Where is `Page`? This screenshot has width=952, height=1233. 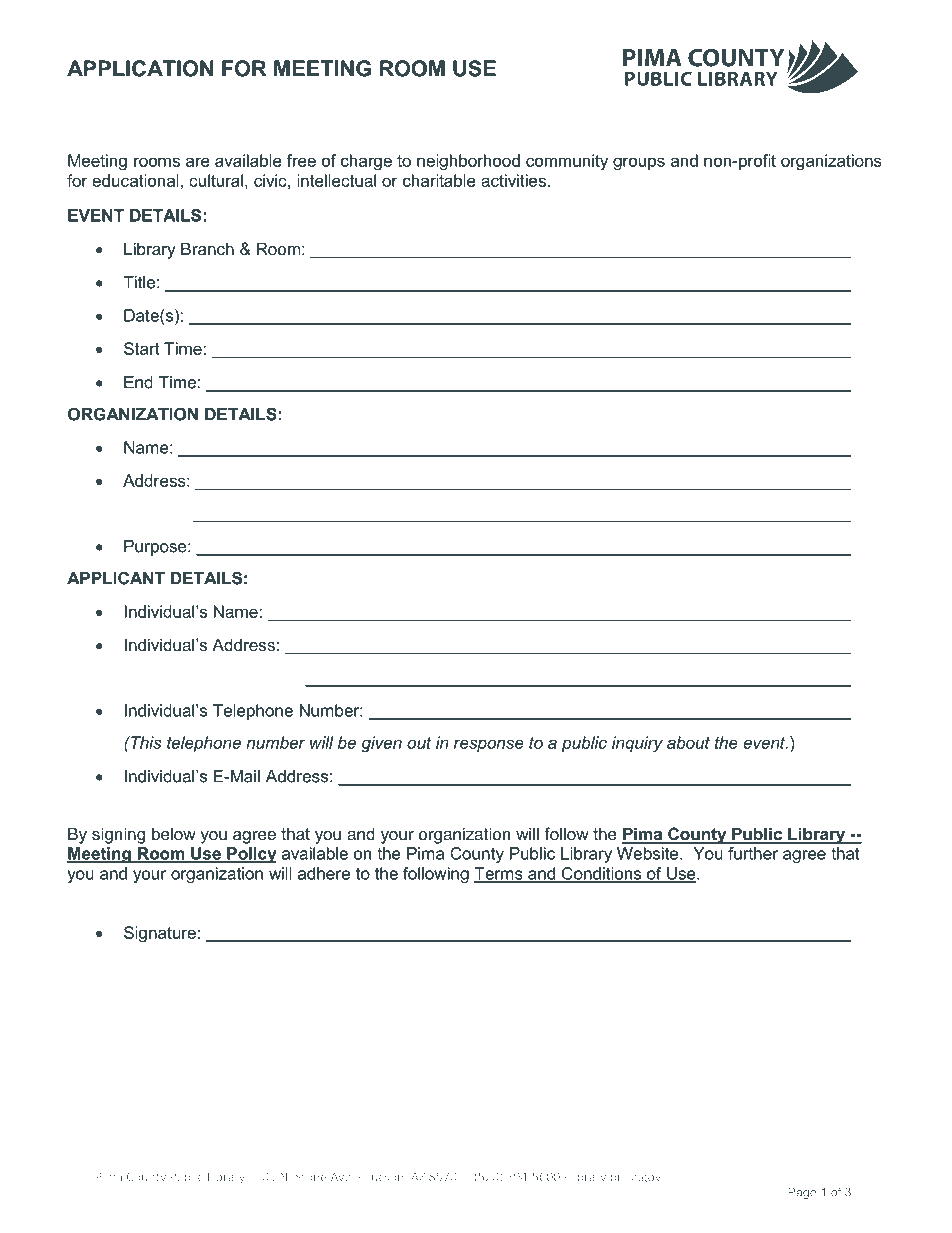
Page is located at coordinates (802, 1193).
